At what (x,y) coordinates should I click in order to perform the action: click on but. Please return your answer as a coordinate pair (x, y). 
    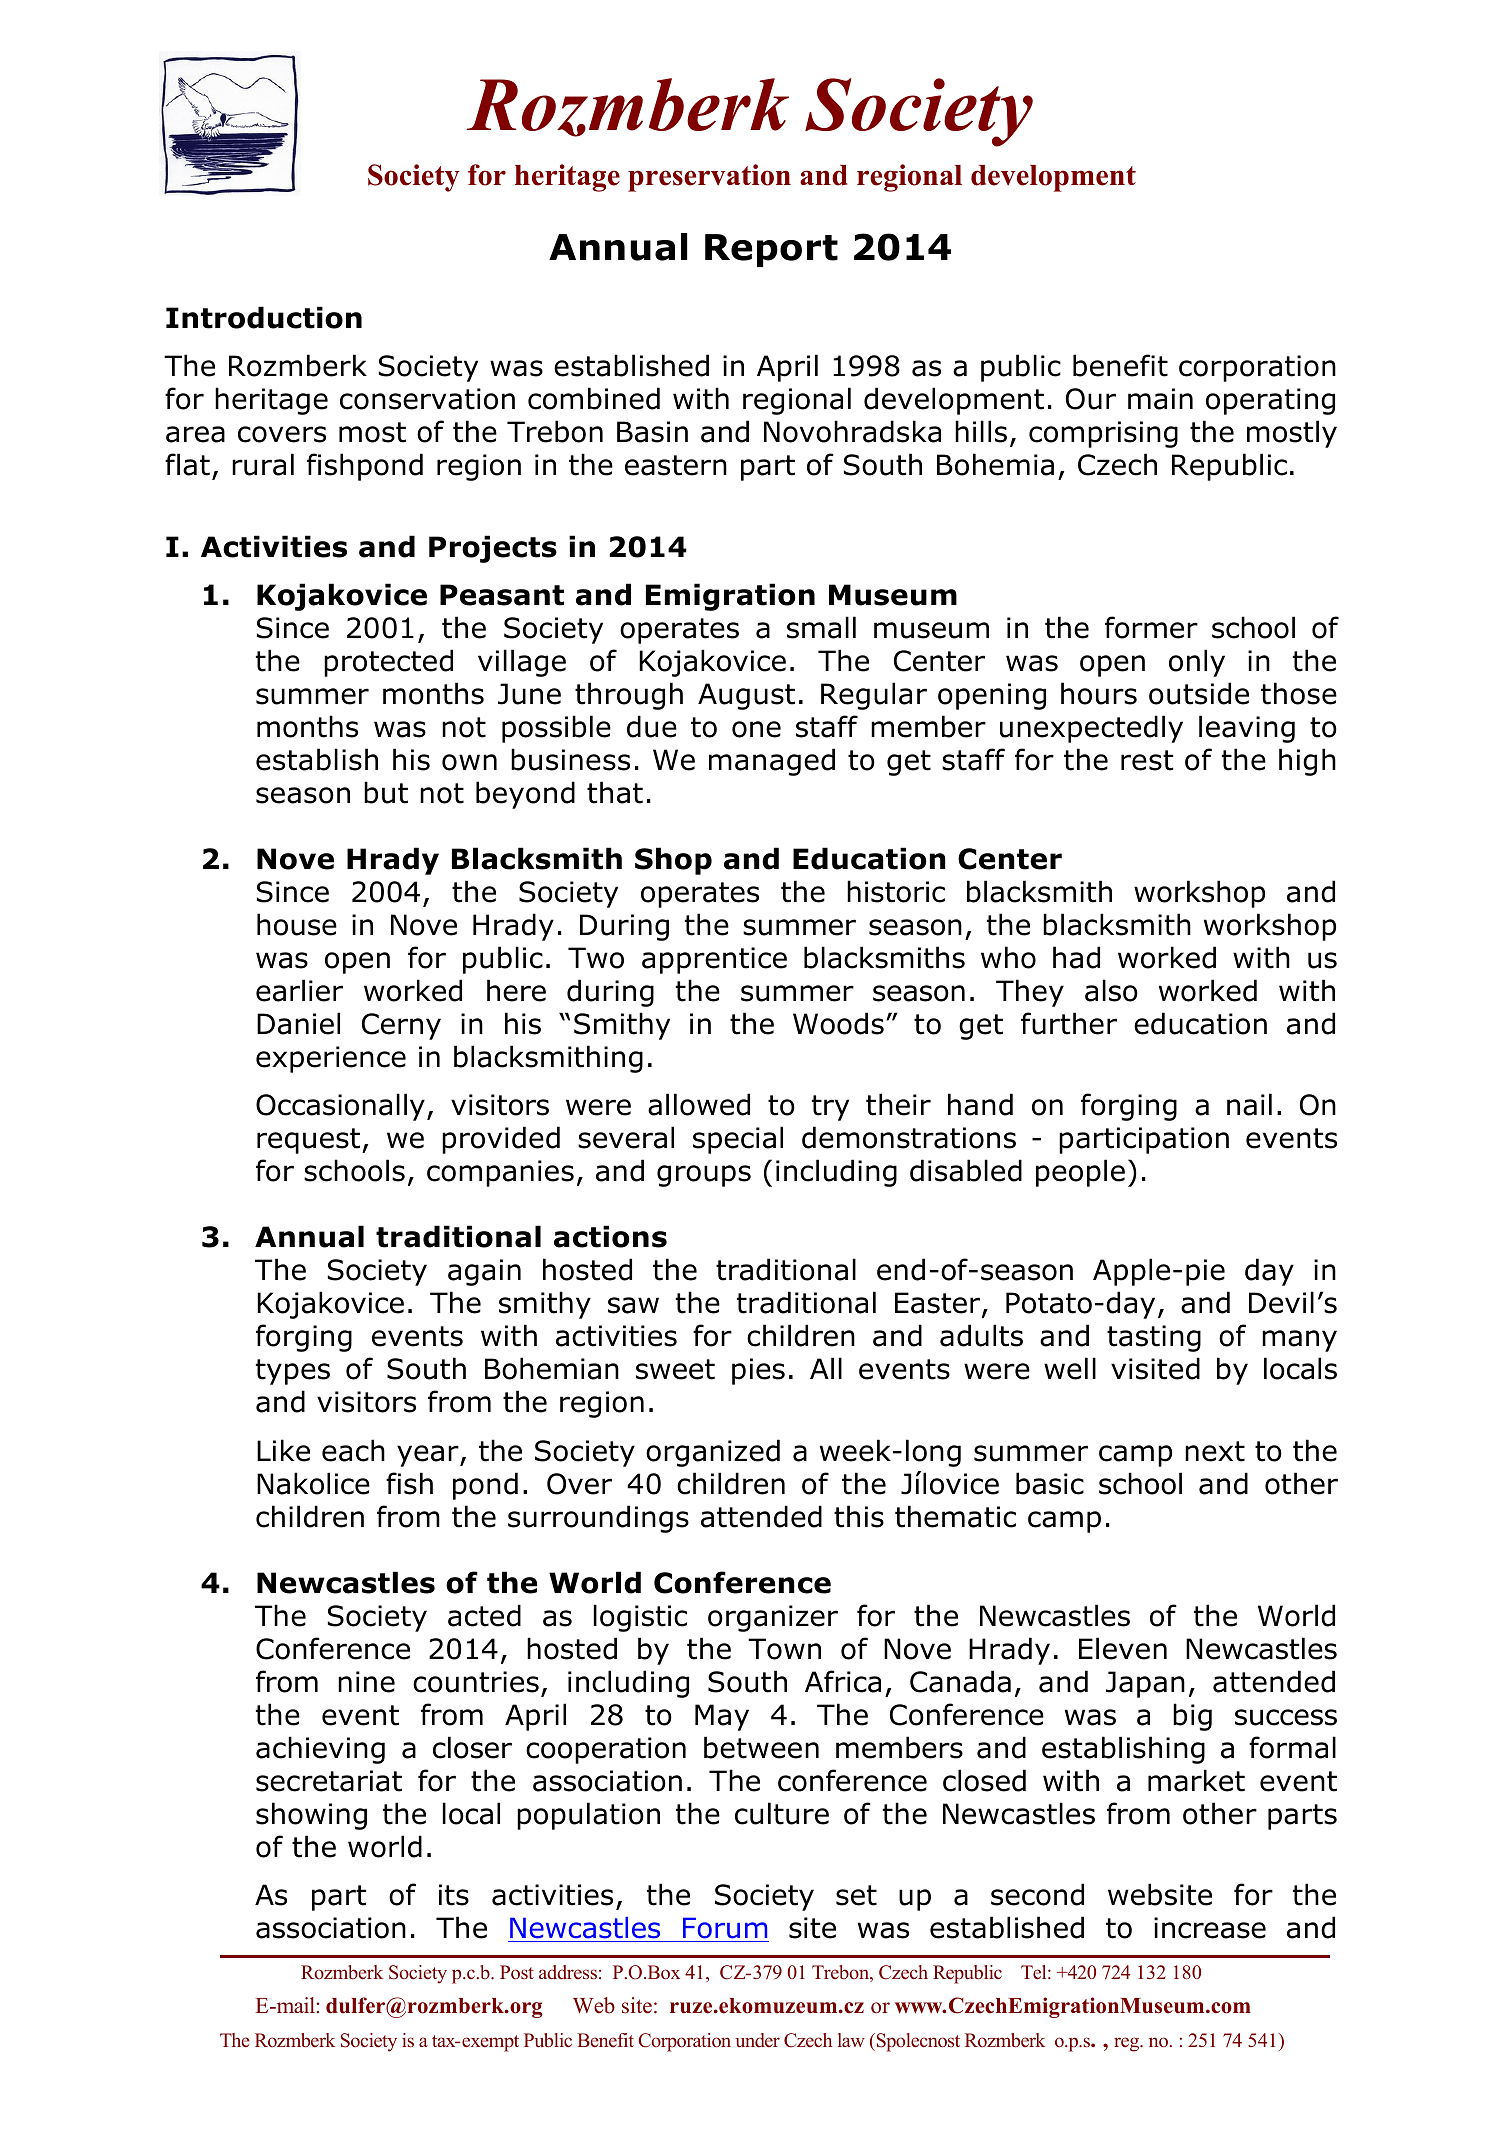
    Looking at the image, I should click on (386, 792).
